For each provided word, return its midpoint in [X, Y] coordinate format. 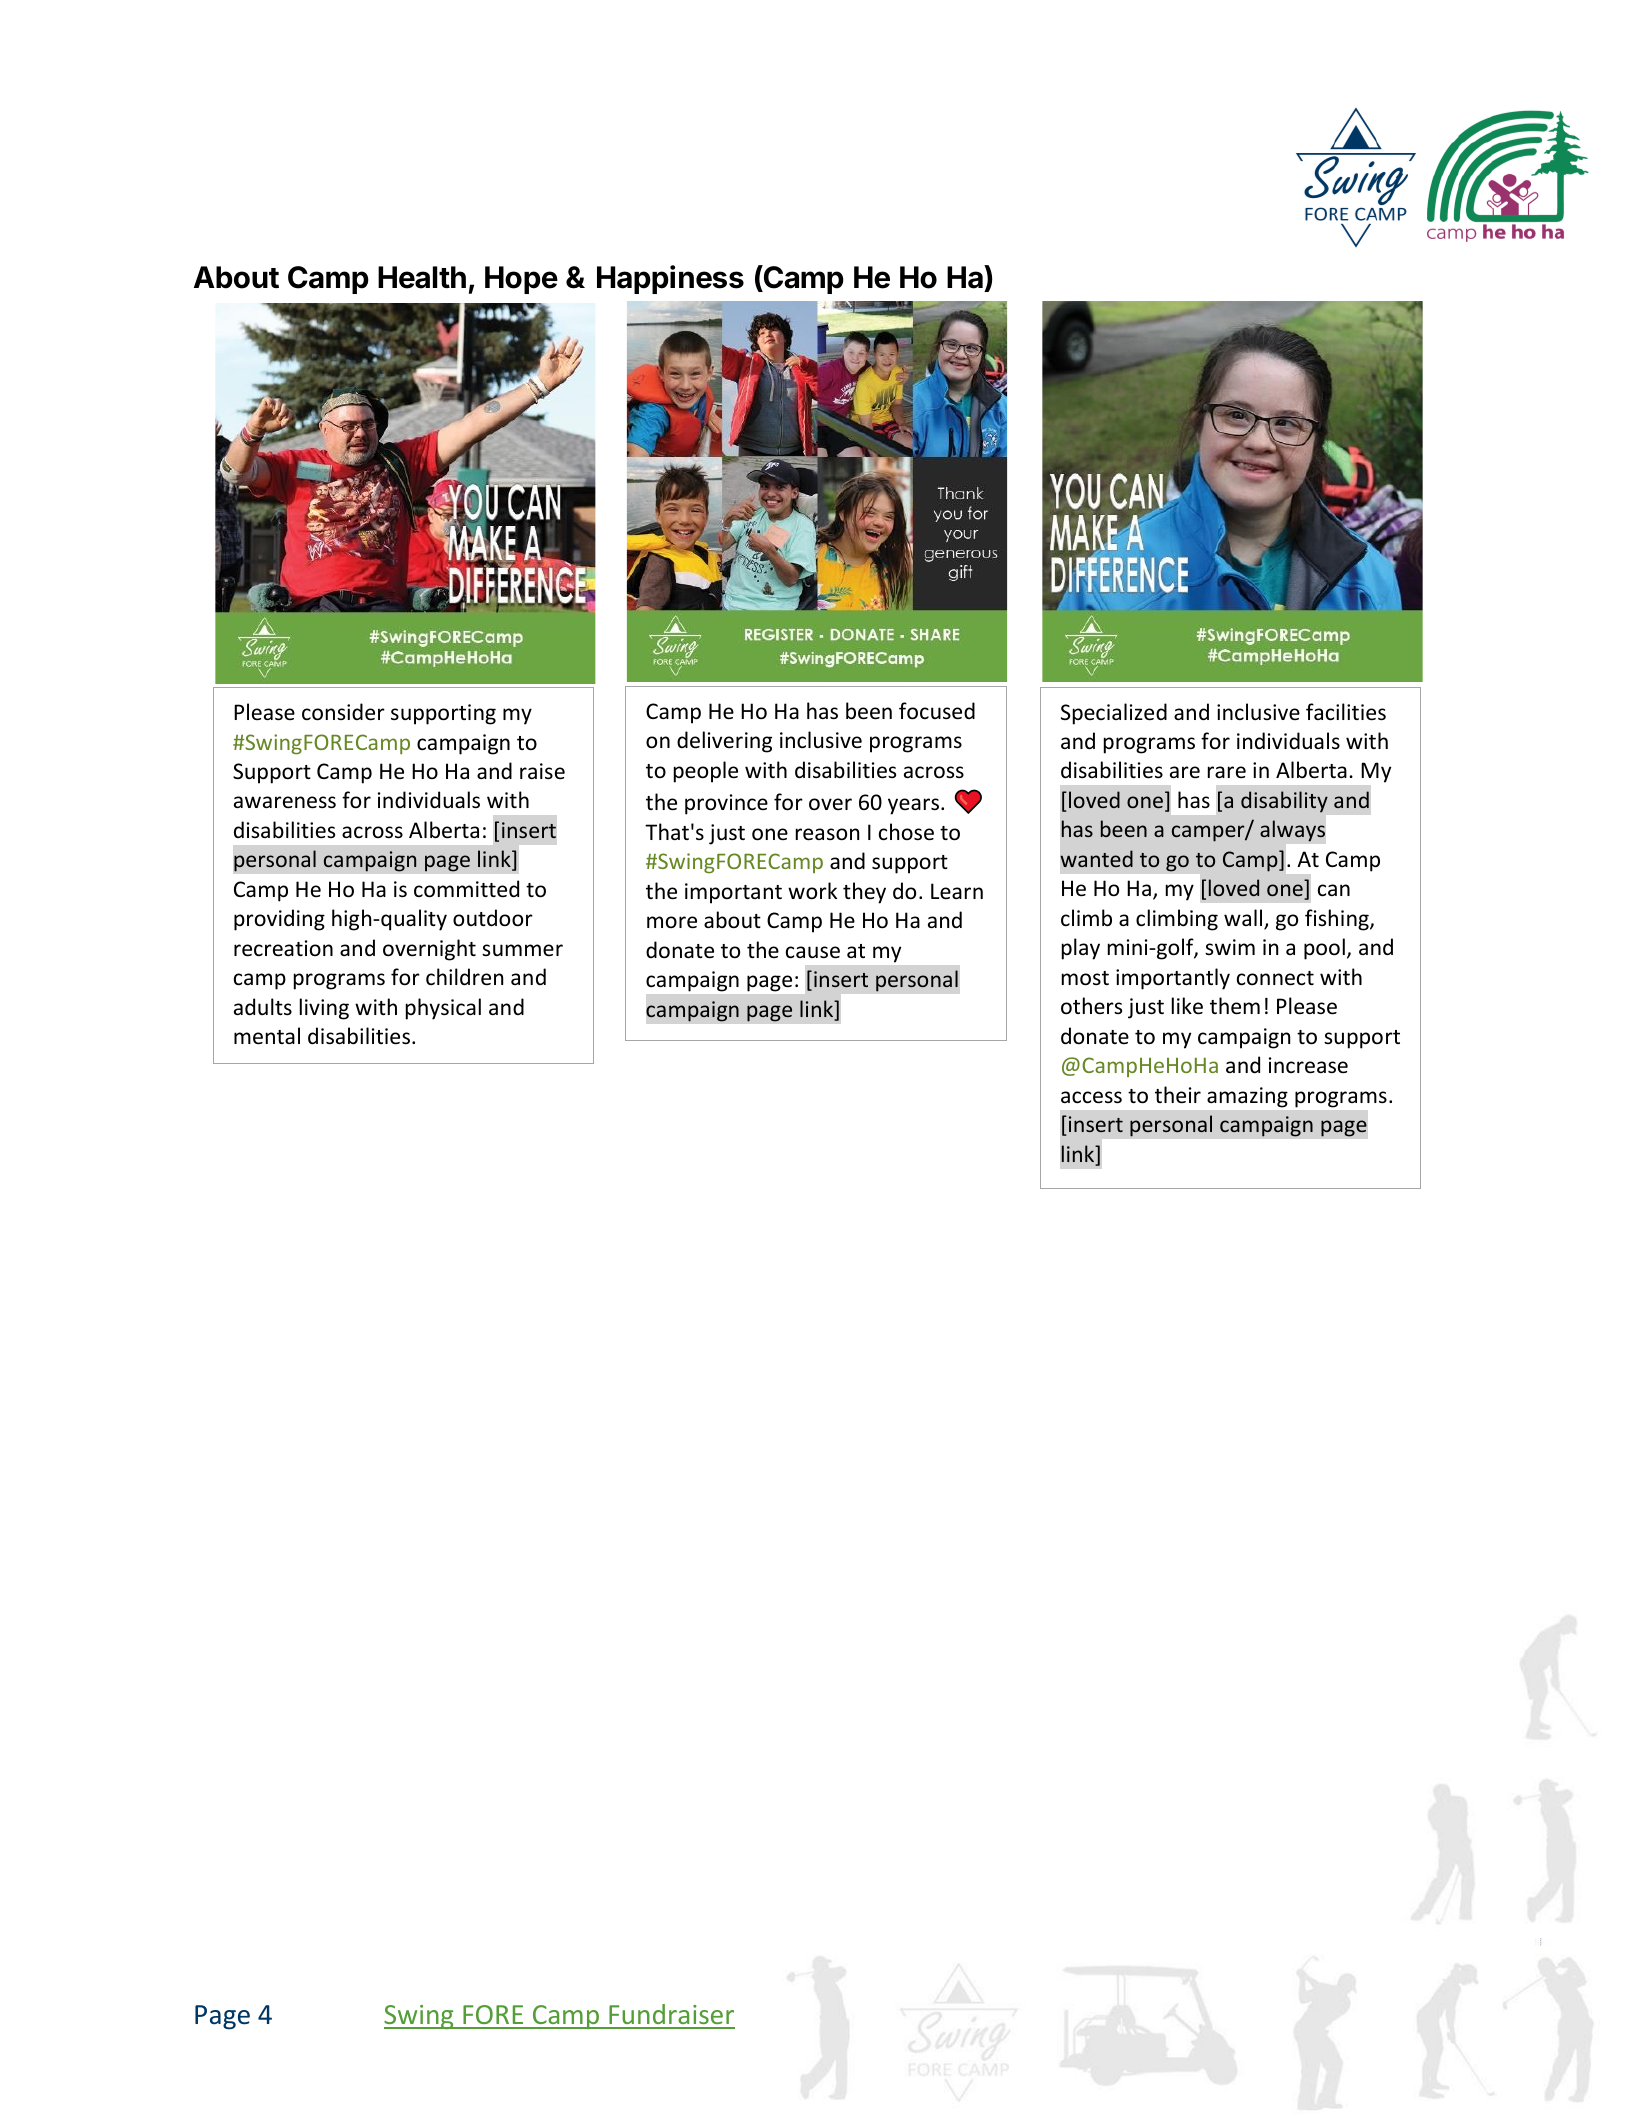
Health [422, 277]
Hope [521, 280]
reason [827, 834]
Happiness [670, 279]
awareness [285, 802]
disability [1284, 802]
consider [343, 712]
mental [267, 1036]
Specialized [1114, 714]
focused [937, 711]
